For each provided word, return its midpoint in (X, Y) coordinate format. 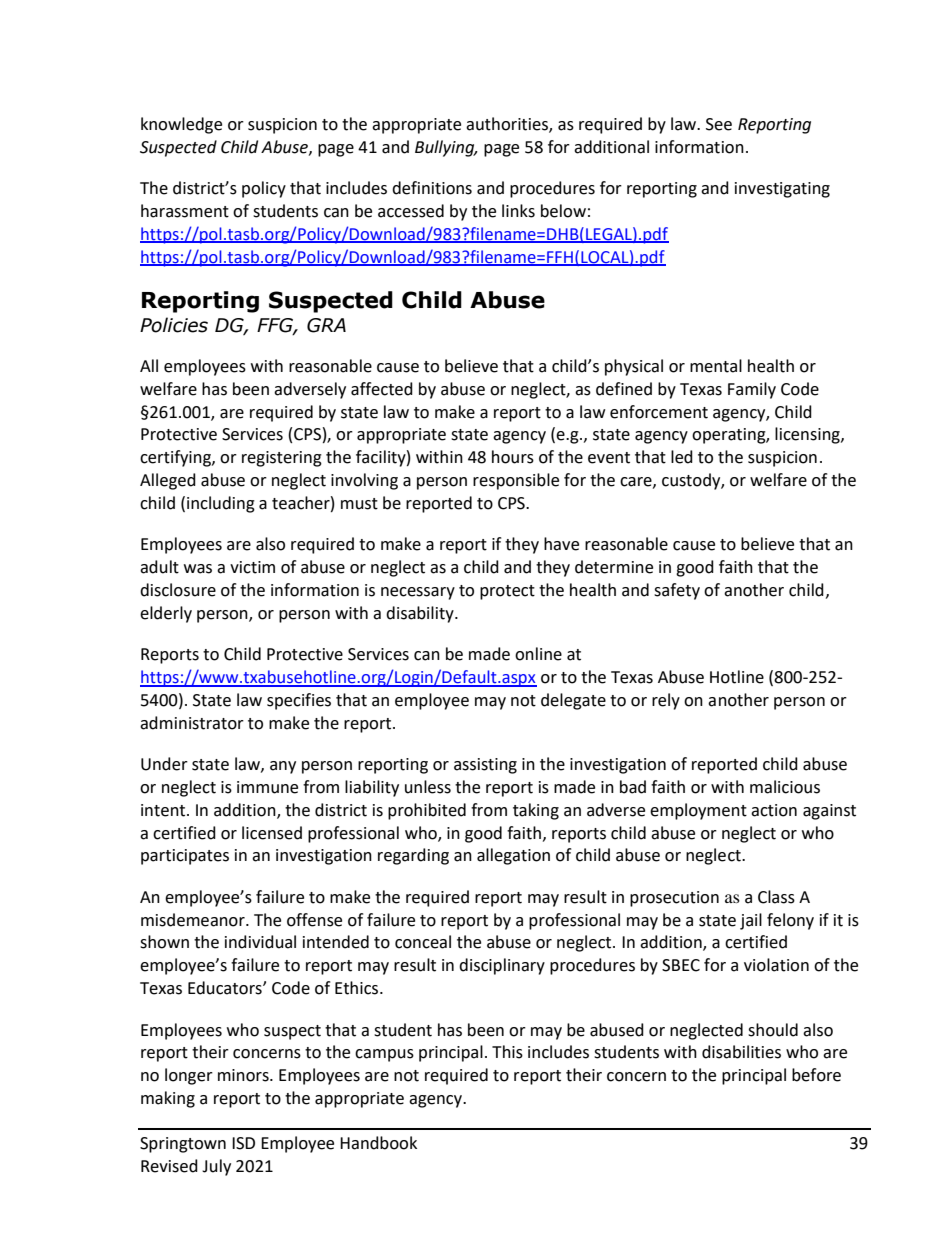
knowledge (181, 125)
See (719, 124)
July (216, 1167)
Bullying (446, 148)
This (507, 1052)
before (816, 1075)
